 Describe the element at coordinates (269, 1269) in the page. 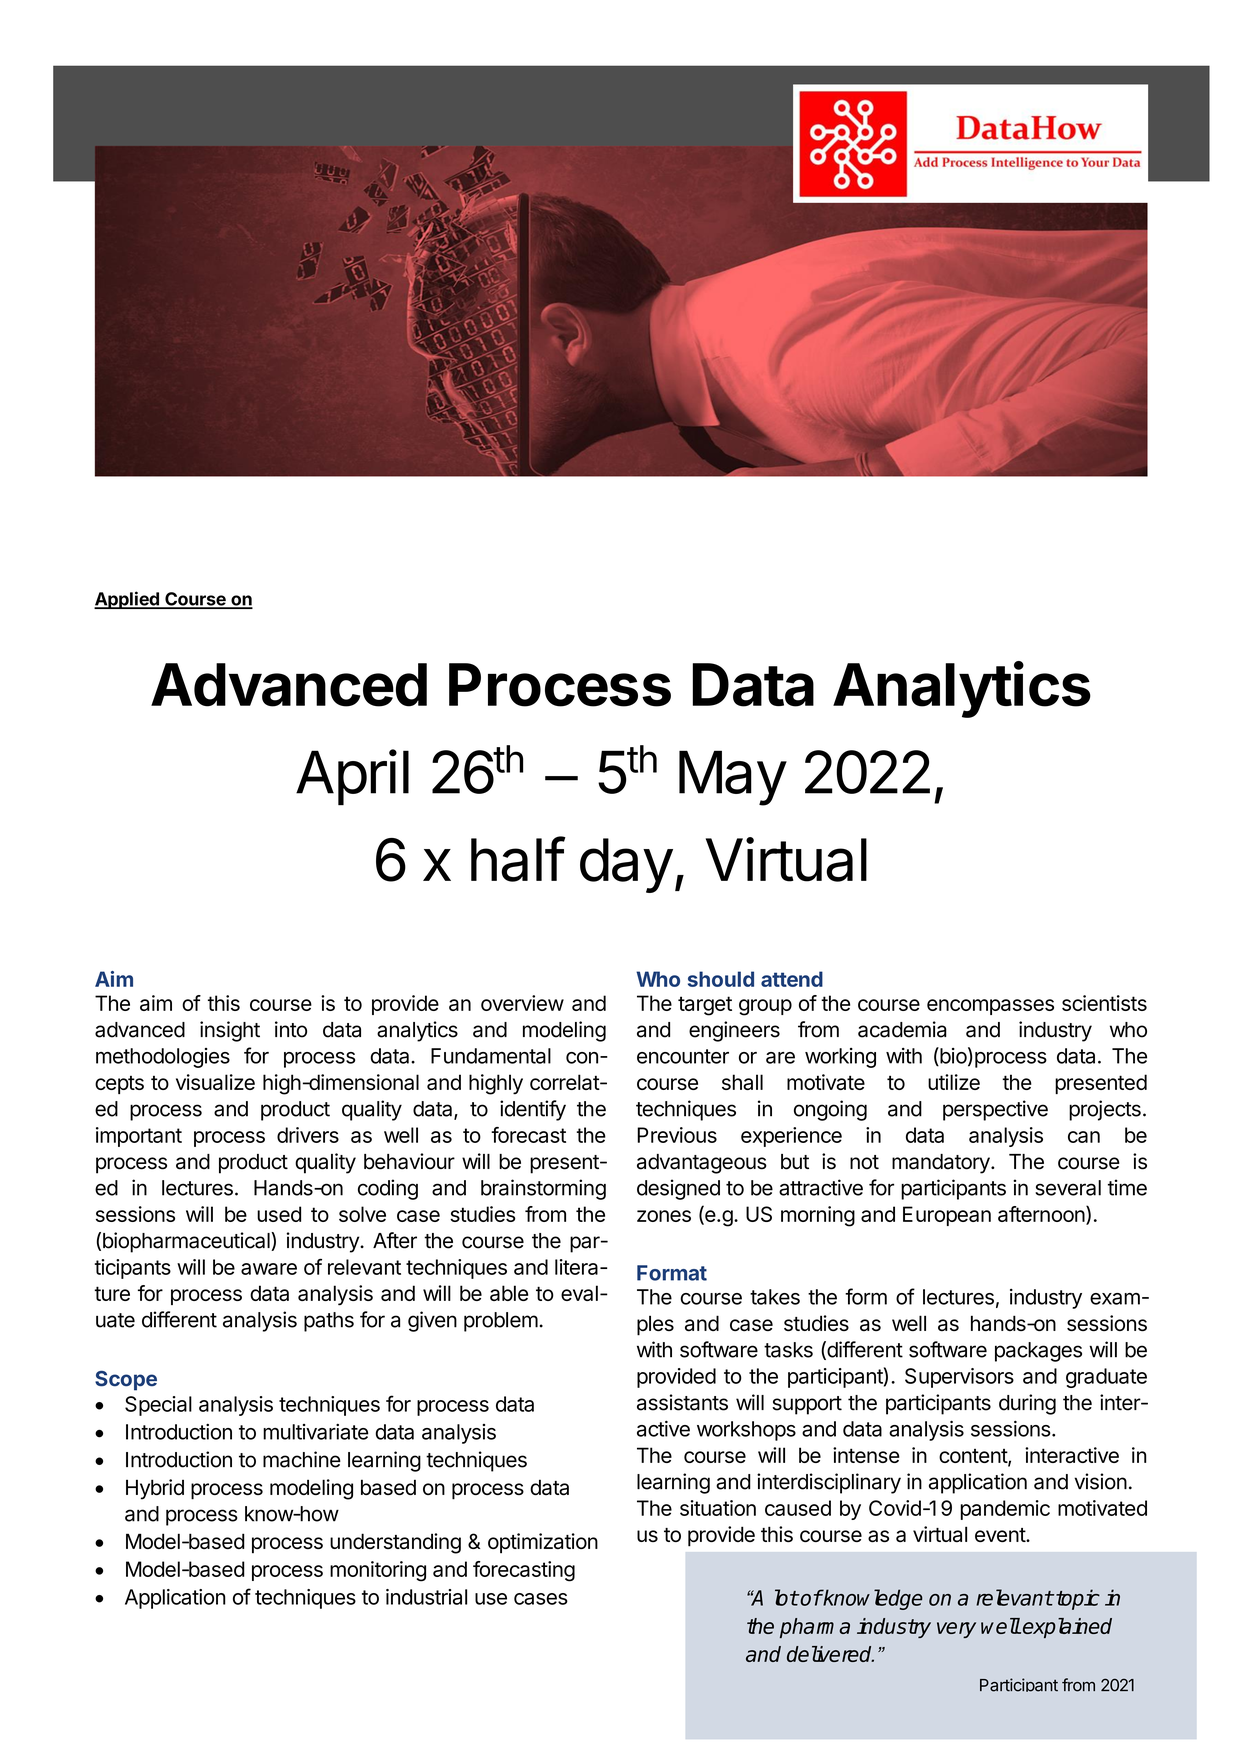

I see `aware` at that location.
